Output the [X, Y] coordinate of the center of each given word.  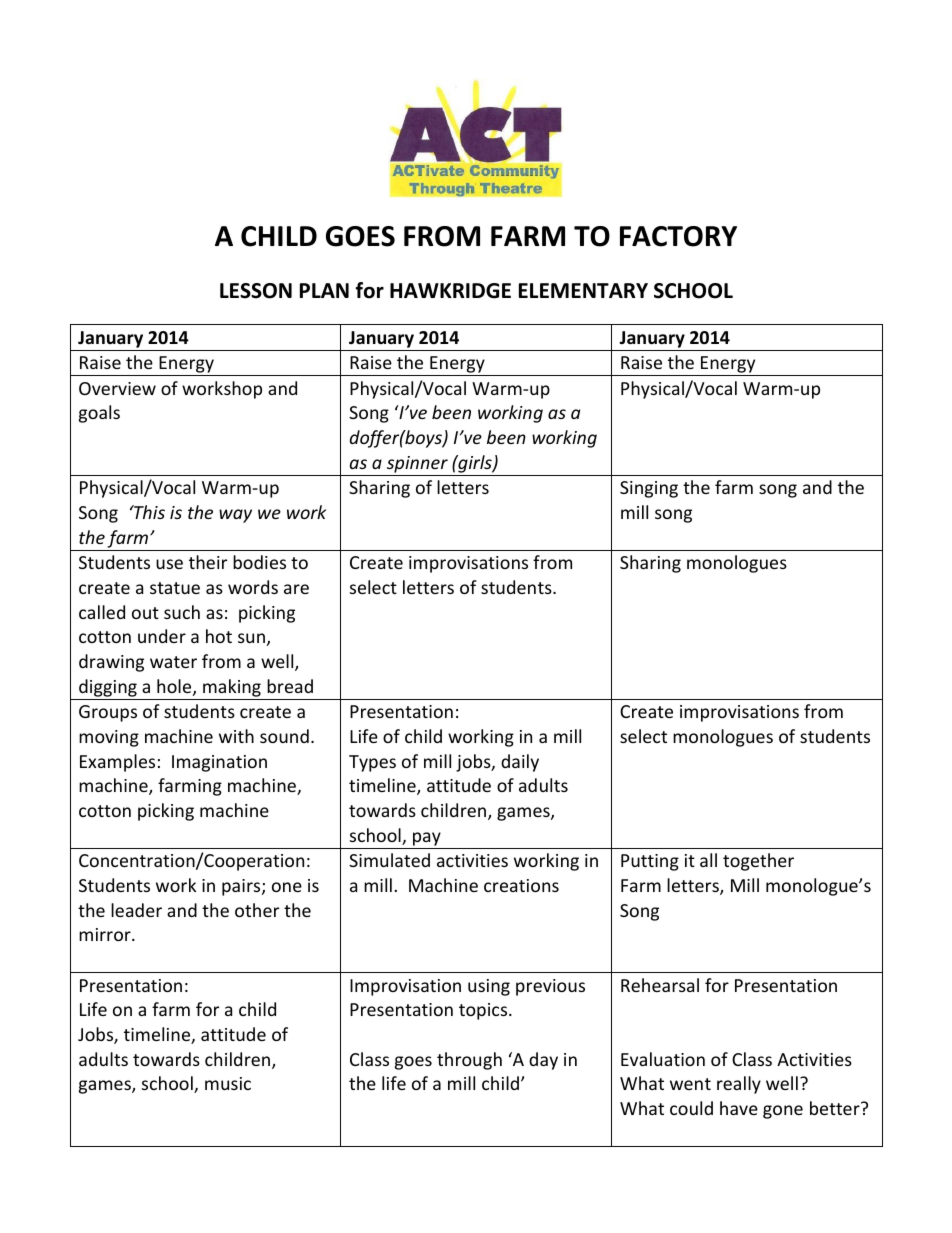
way [235, 516]
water [173, 662]
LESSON [256, 291]
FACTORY [678, 236]
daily [520, 763]
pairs [242, 887]
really [739, 1085]
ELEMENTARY [583, 290]
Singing [649, 489]
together [758, 862]
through [469, 1061]
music [228, 1083]
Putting [650, 862]
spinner [417, 464]
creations [521, 885]
